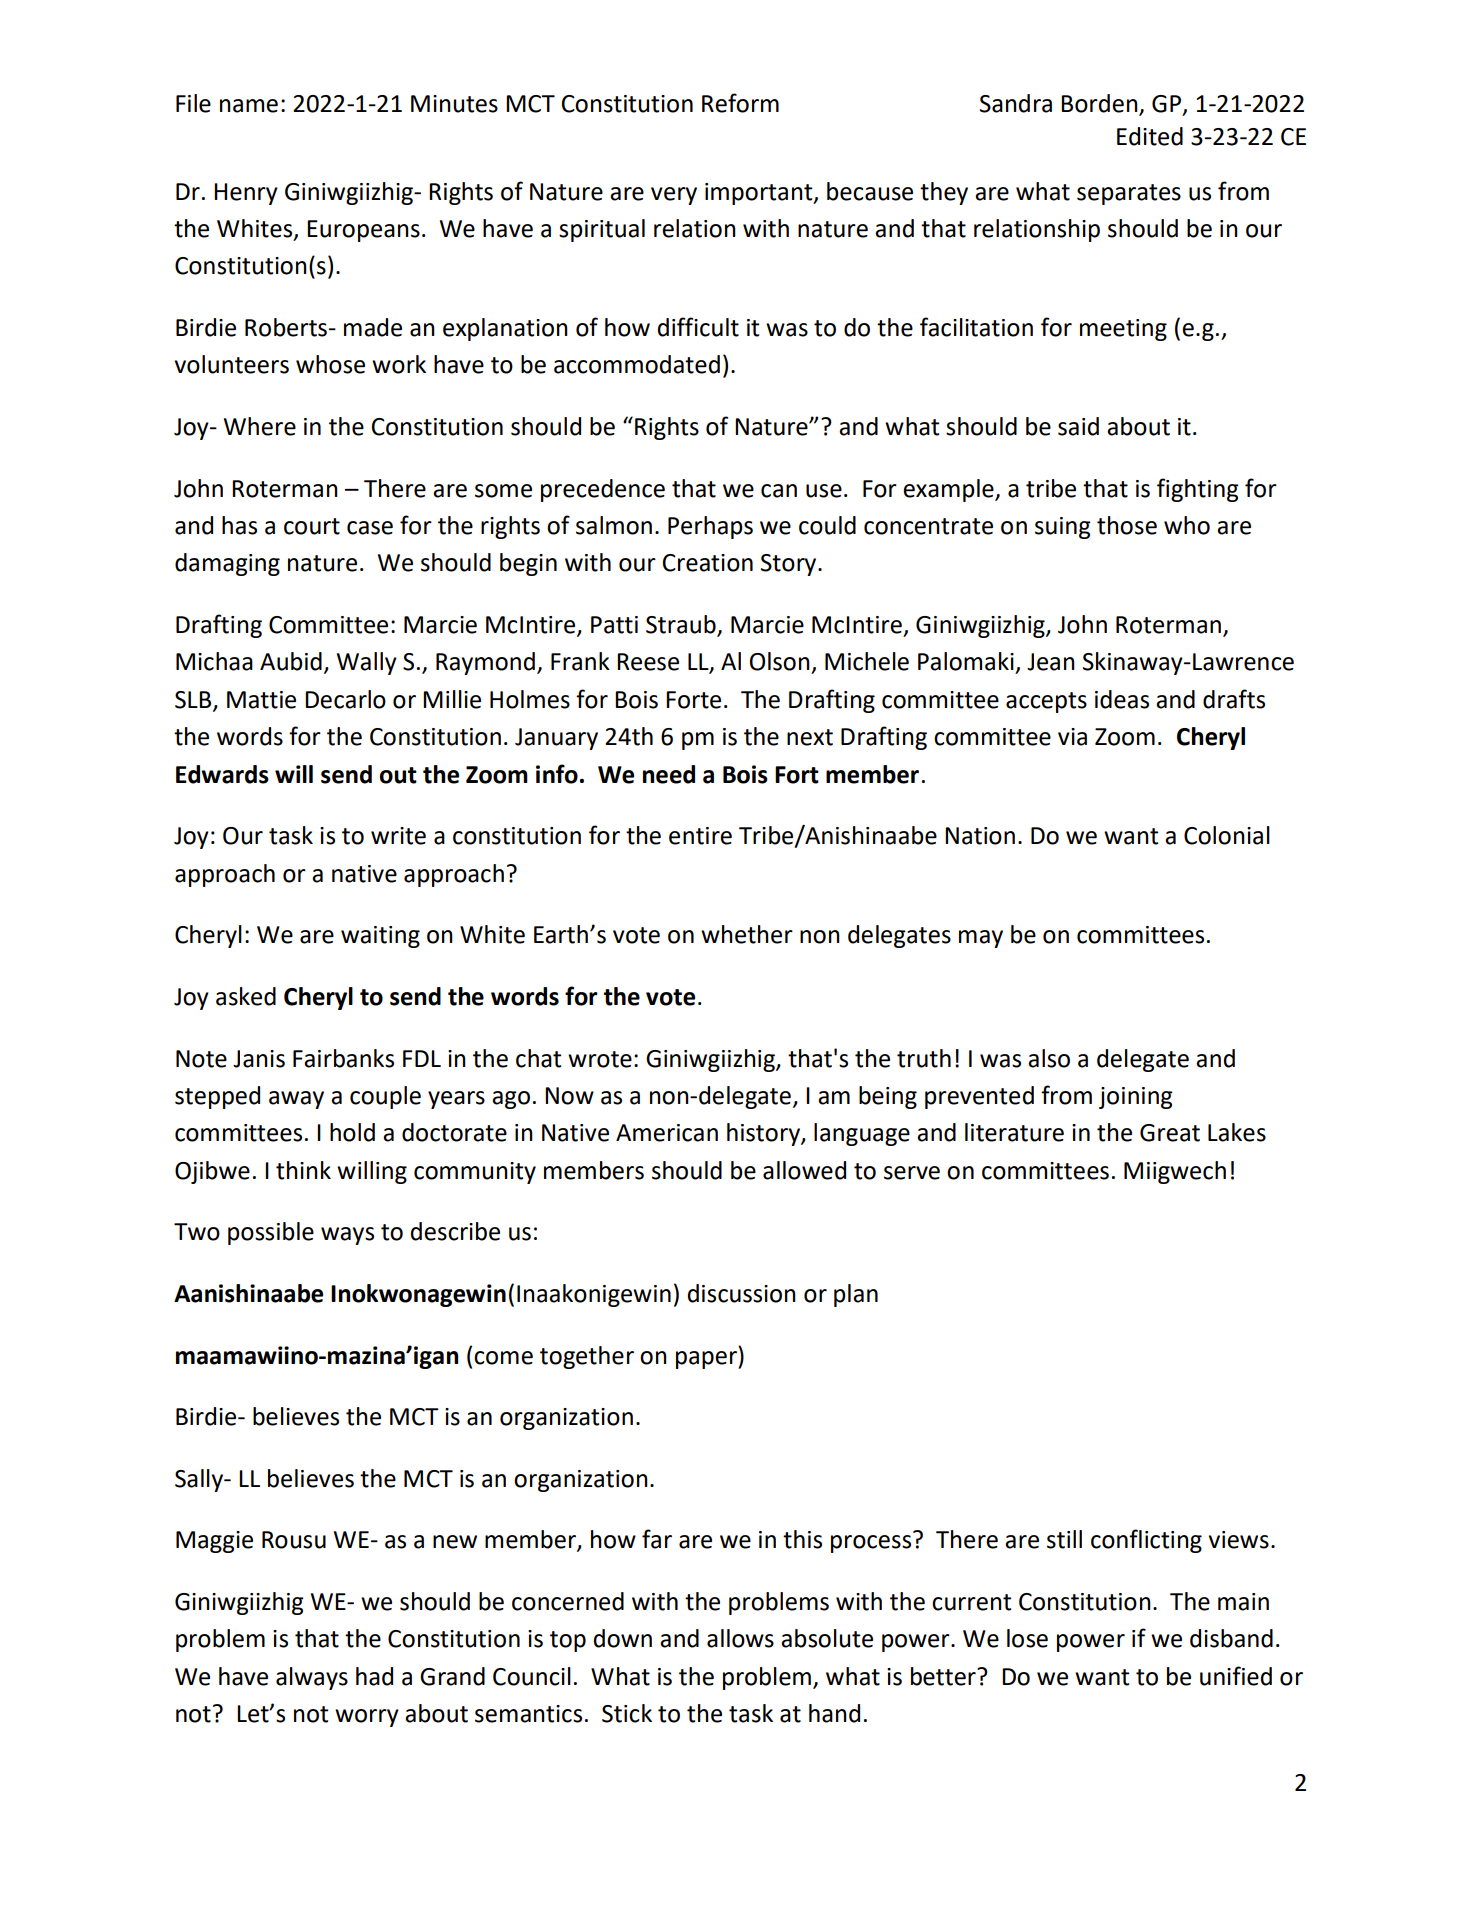 The height and width of the image is (1918, 1482). Describe the element at coordinates (249, 106) in the image. I see `name` at that location.
